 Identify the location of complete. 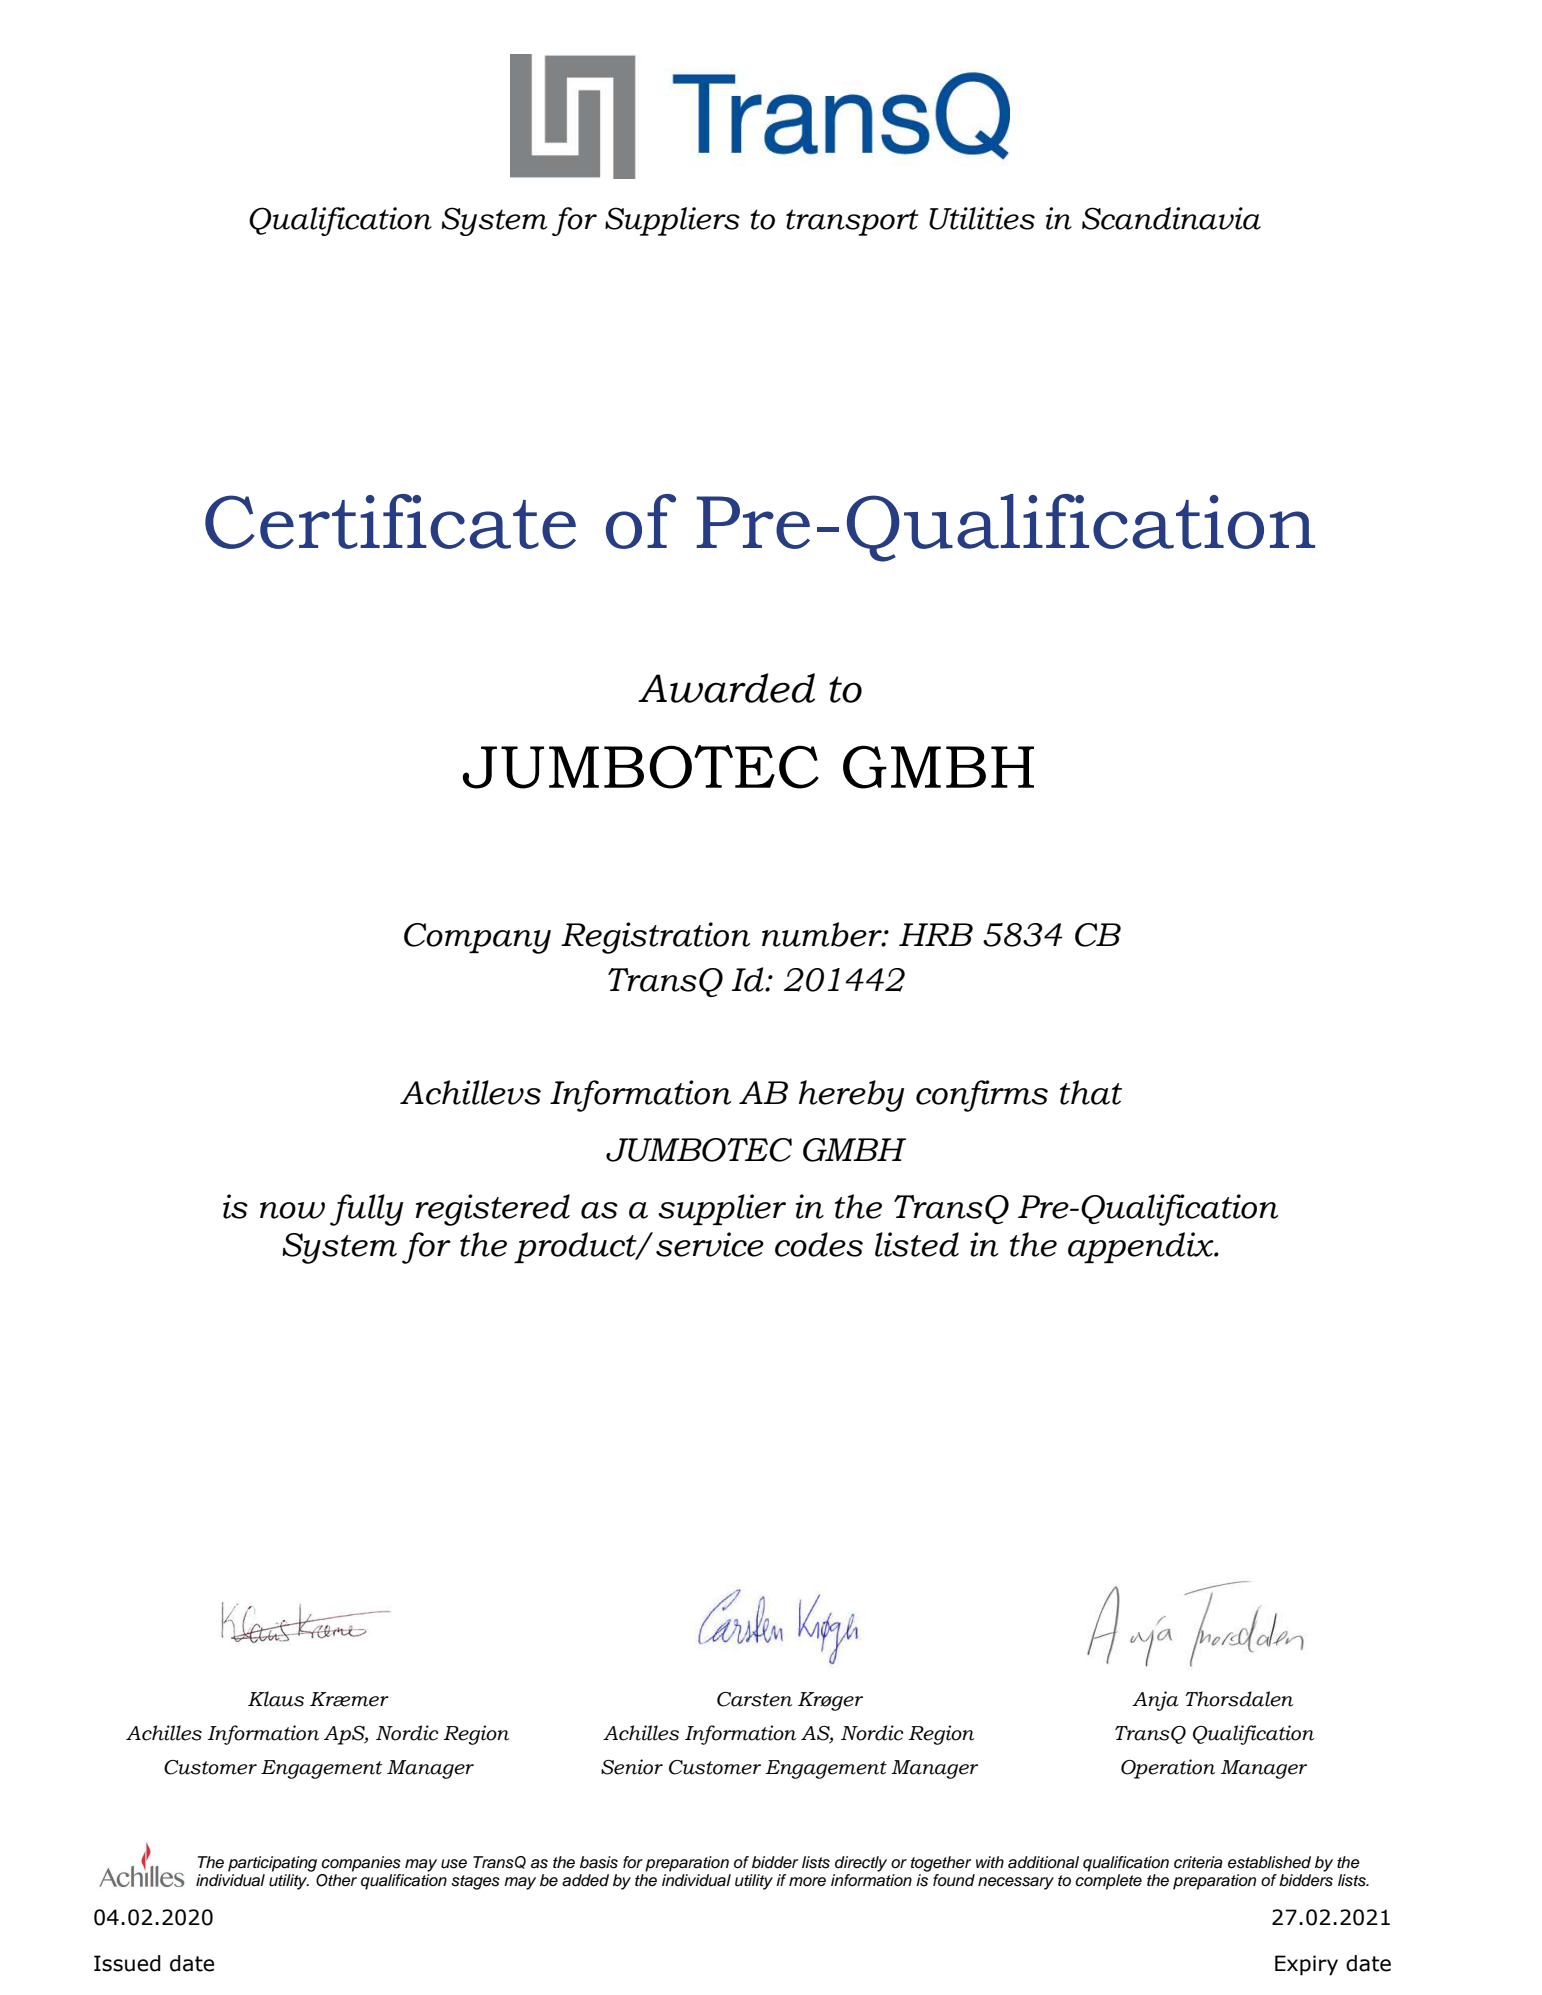
(1108, 1882).
